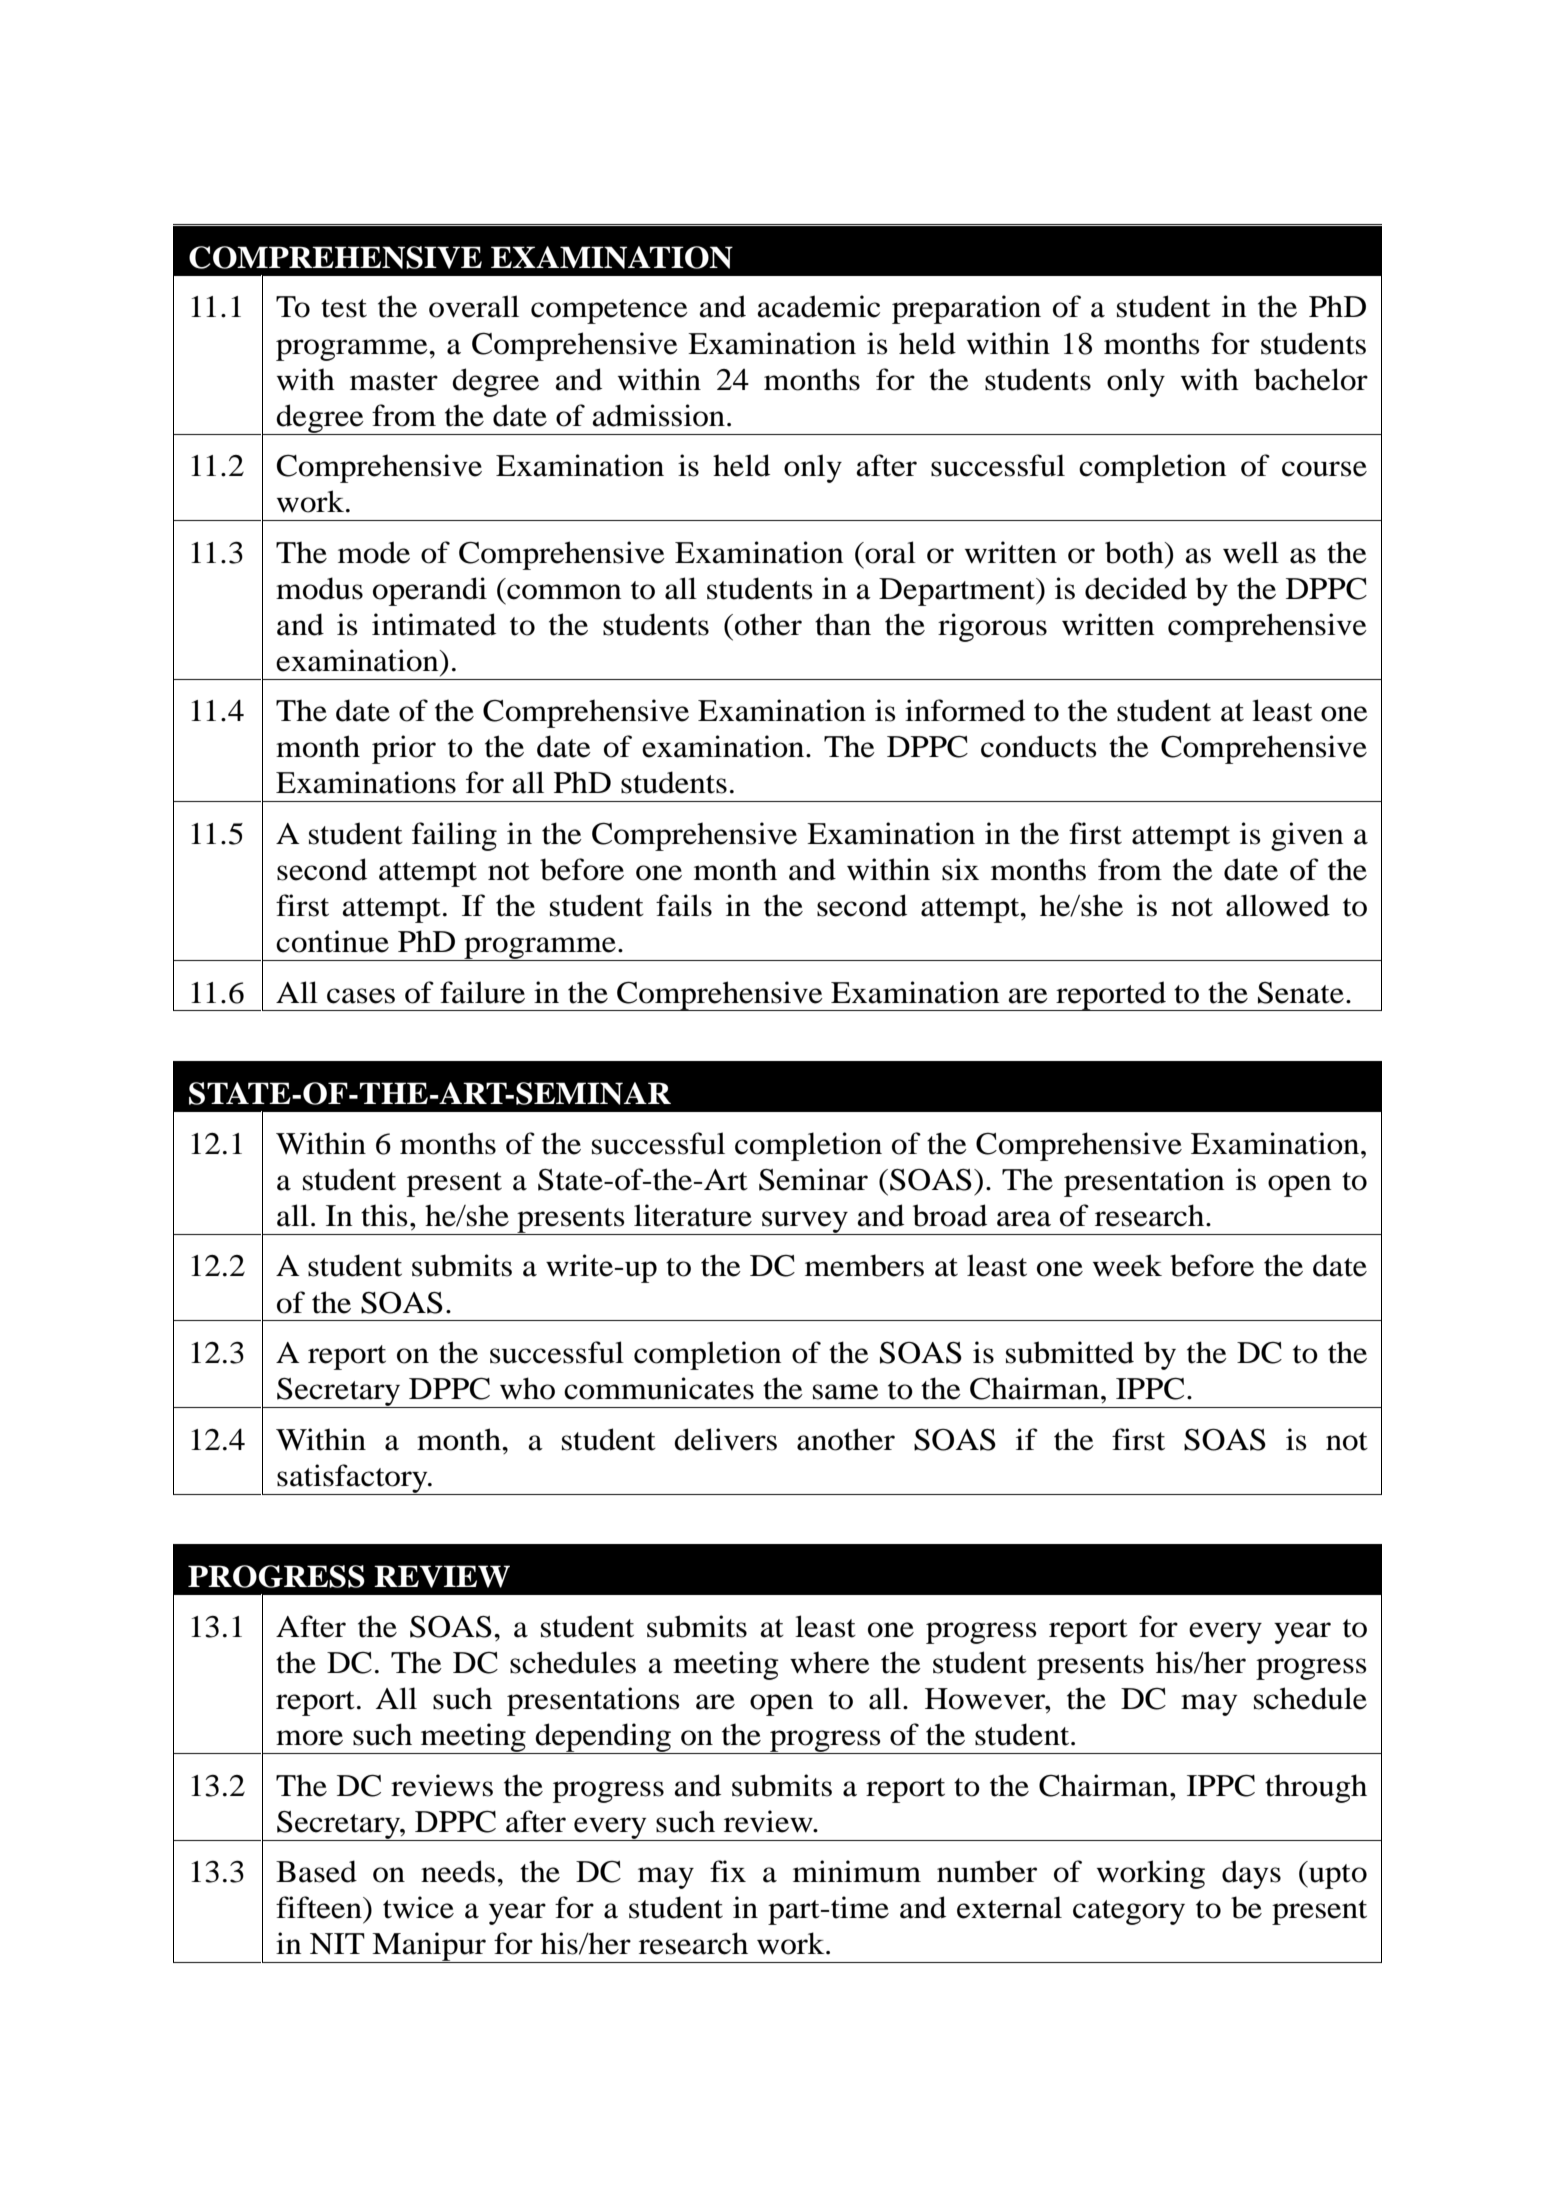 The width and height of the screenshot is (1556, 2201). Describe the element at coordinates (857, 1871) in the screenshot. I see `minimum` at that location.
